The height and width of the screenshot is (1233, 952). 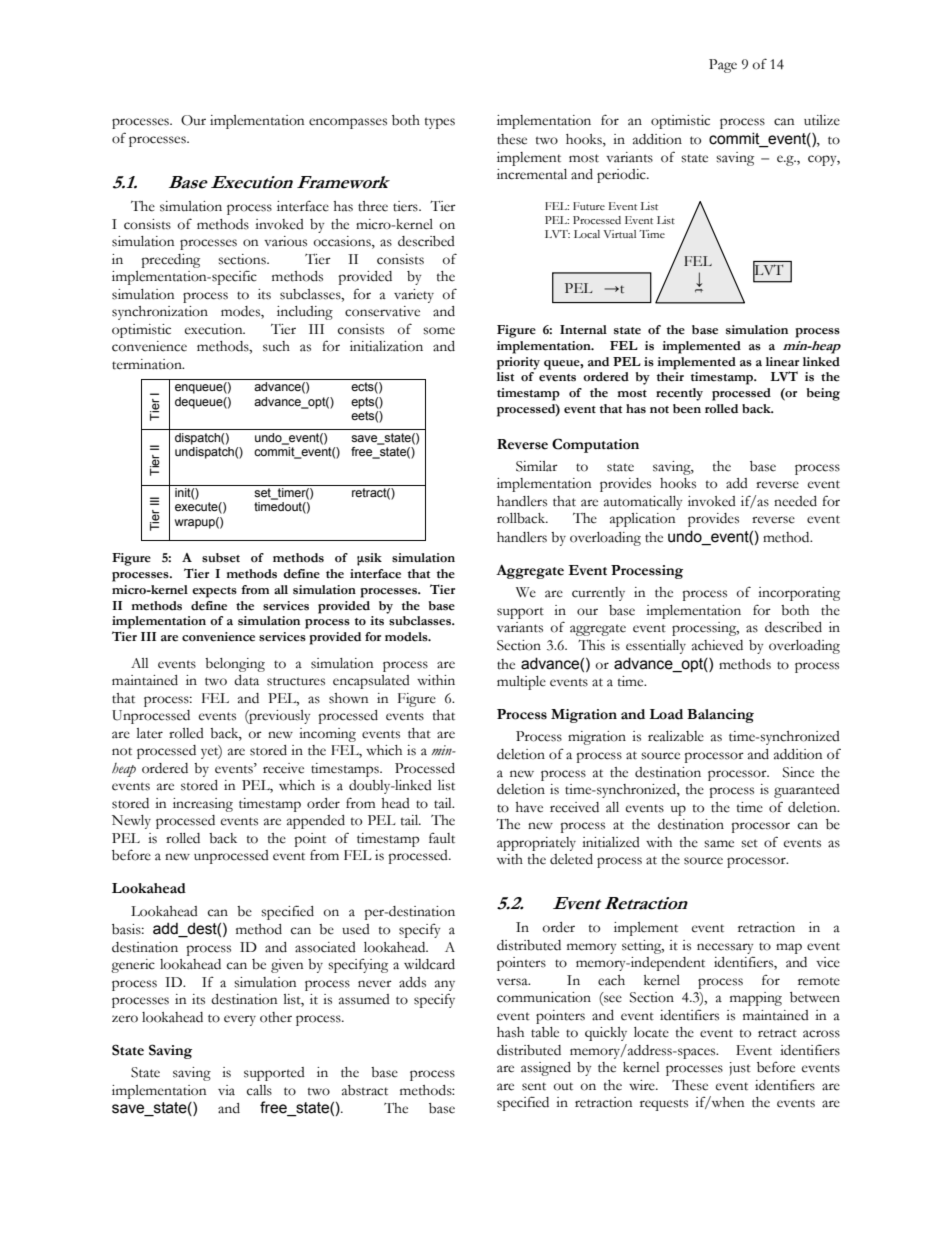 I want to click on encompasses, so click(x=348, y=123).
